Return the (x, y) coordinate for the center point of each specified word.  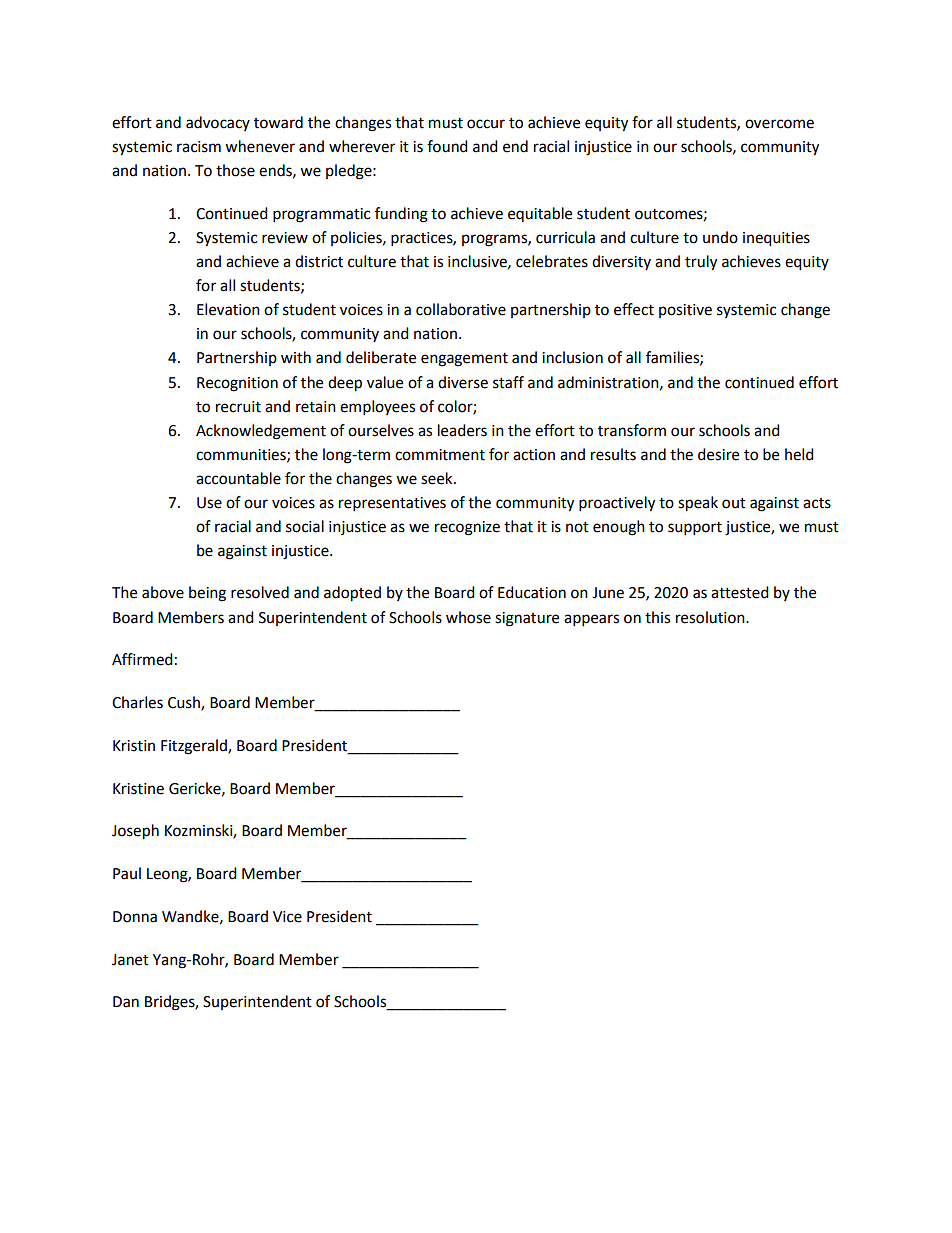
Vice (287, 917)
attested (740, 592)
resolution (711, 617)
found (447, 146)
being (207, 594)
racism (199, 147)
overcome (779, 124)
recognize (467, 528)
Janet (130, 960)
